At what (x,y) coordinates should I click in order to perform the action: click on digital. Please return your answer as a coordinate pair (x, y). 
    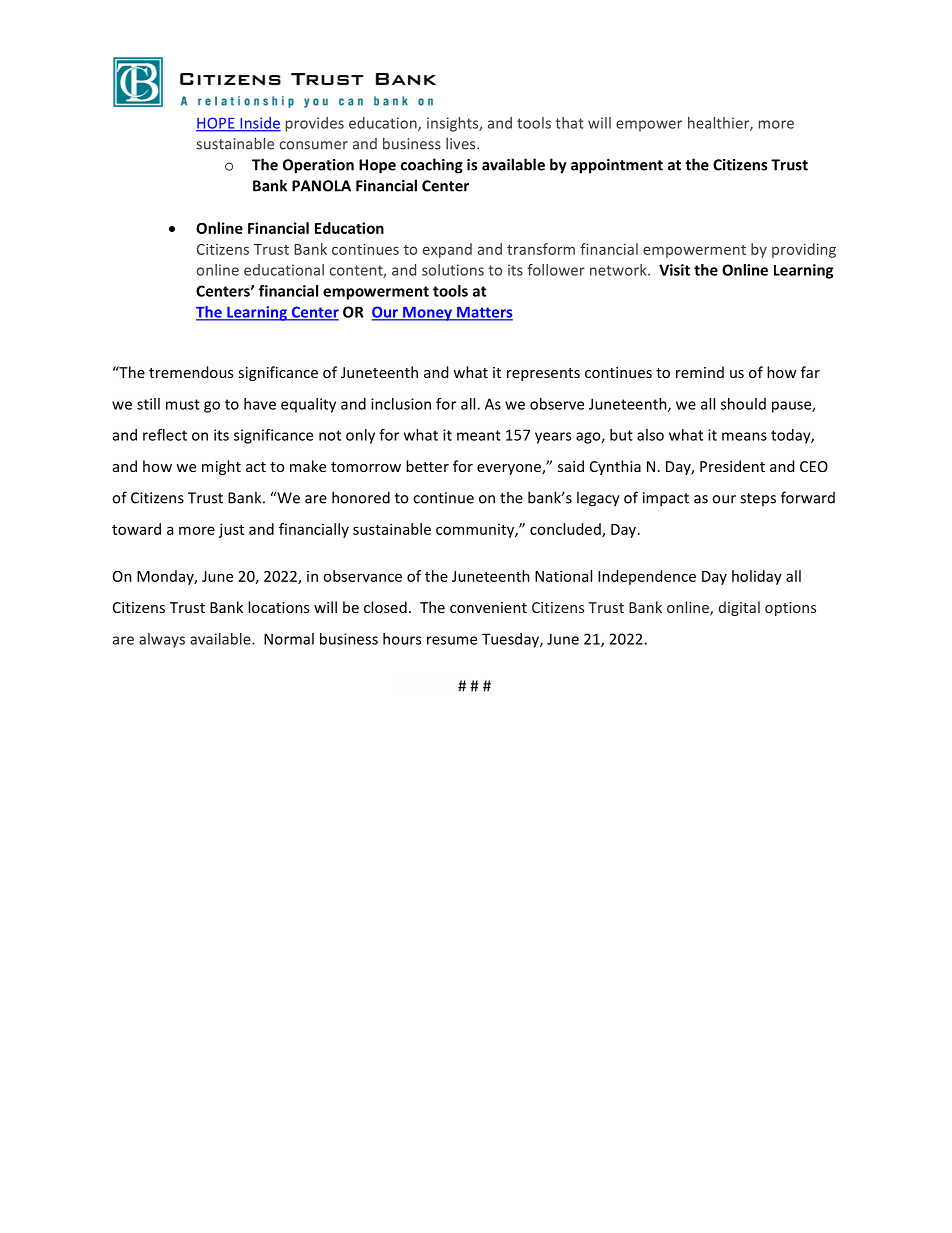
    Looking at the image, I should click on (739, 608).
